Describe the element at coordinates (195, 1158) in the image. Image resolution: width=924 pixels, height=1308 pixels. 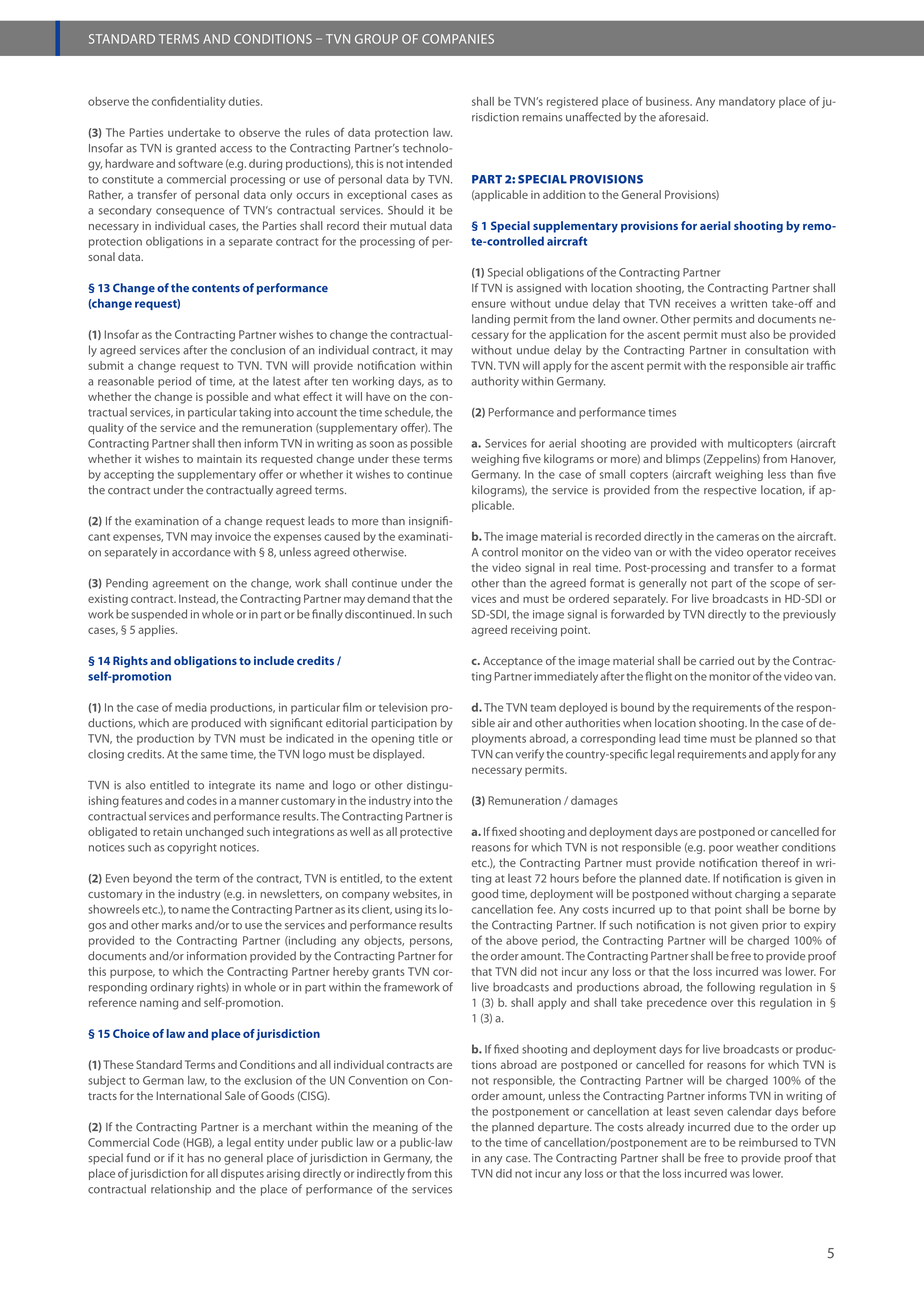
I see `has` at that location.
